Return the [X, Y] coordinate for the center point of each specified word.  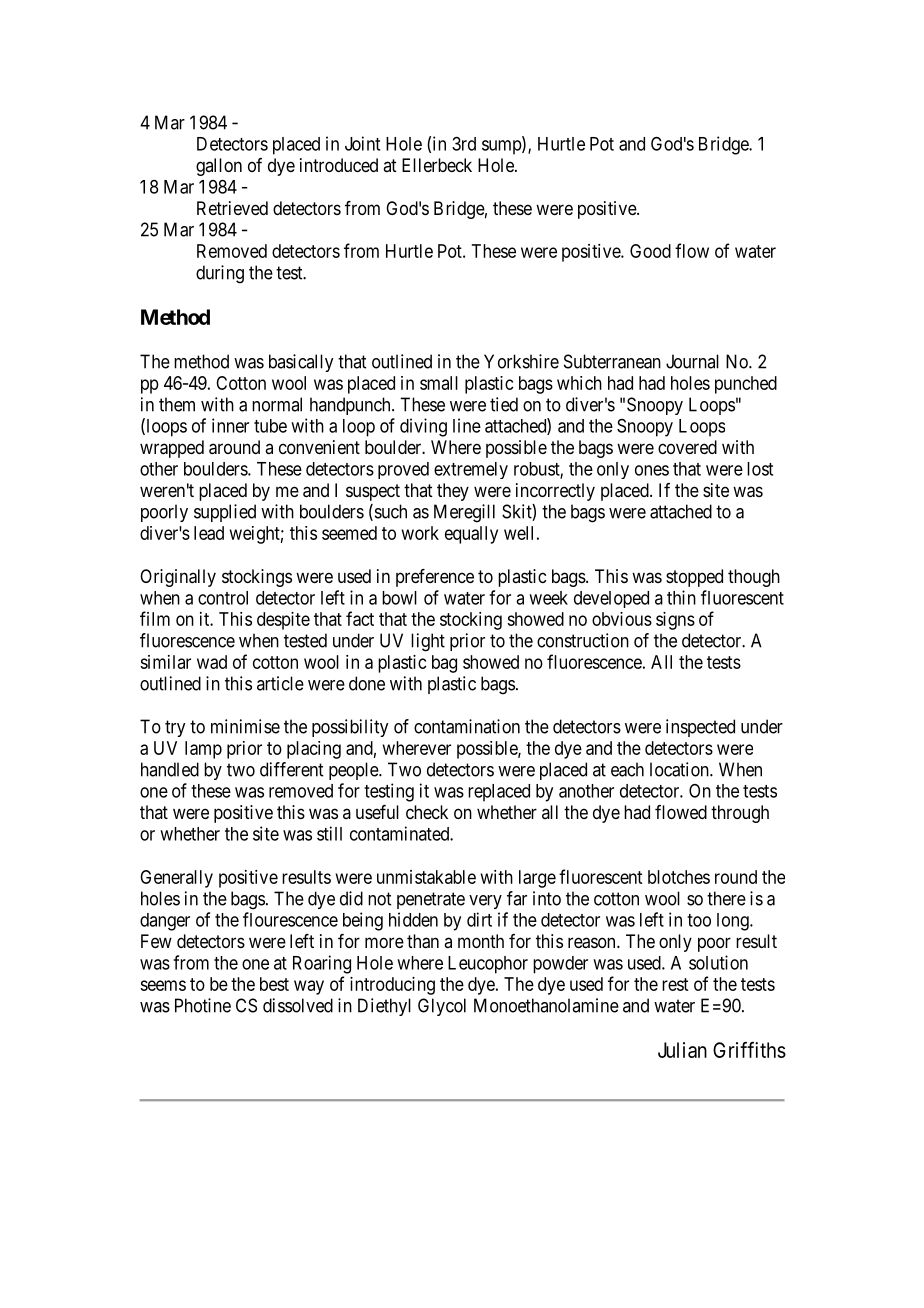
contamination [467, 726]
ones [652, 470]
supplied [225, 513]
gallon [219, 167]
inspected [700, 728]
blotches [679, 877]
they [453, 492]
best [274, 984]
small [439, 383]
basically [301, 363]
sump [502, 147]
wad [212, 662]
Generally [176, 879]
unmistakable [426, 877]
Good [650, 251]
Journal [692, 361]
